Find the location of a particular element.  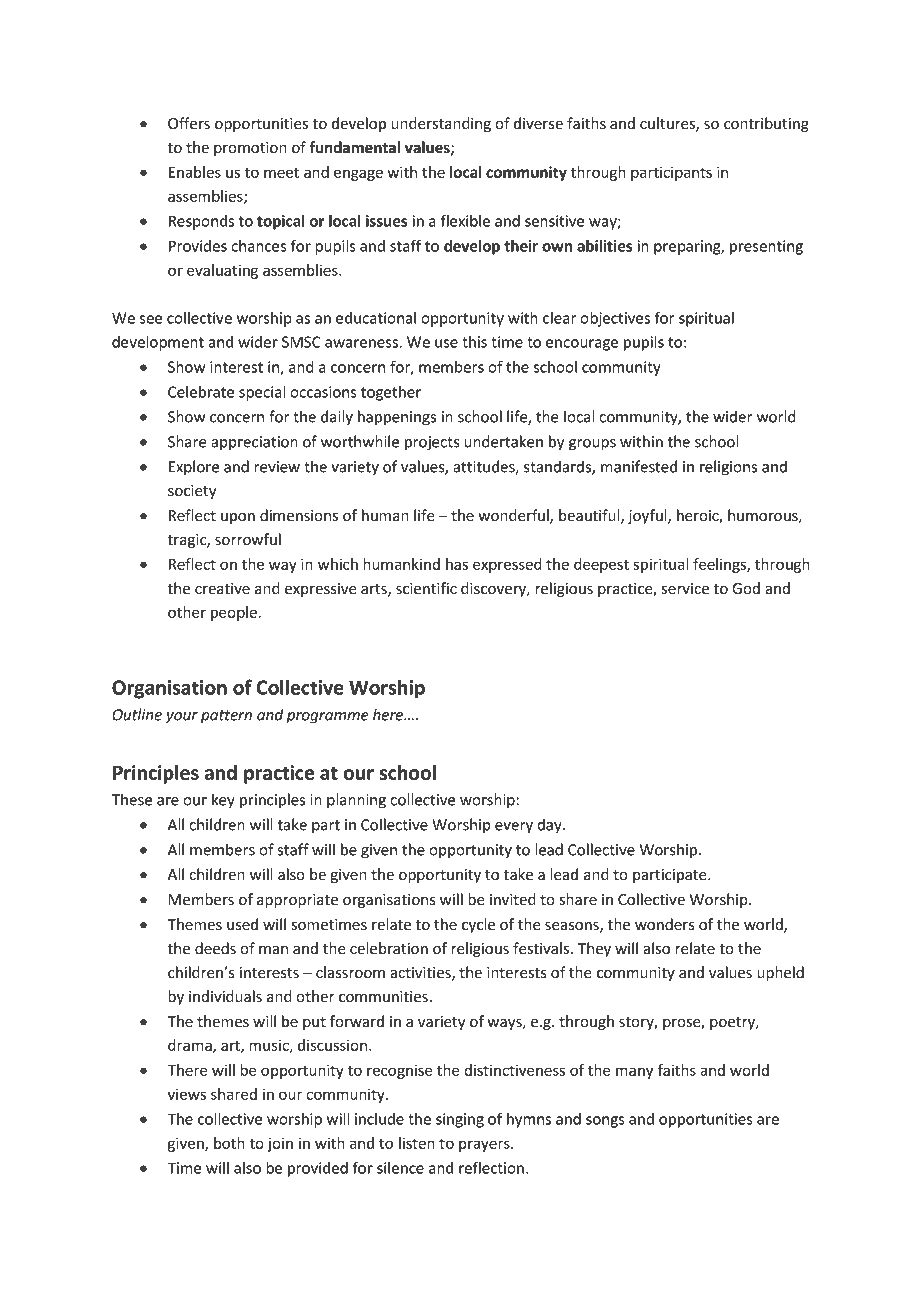

songs is located at coordinates (605, 1122).
